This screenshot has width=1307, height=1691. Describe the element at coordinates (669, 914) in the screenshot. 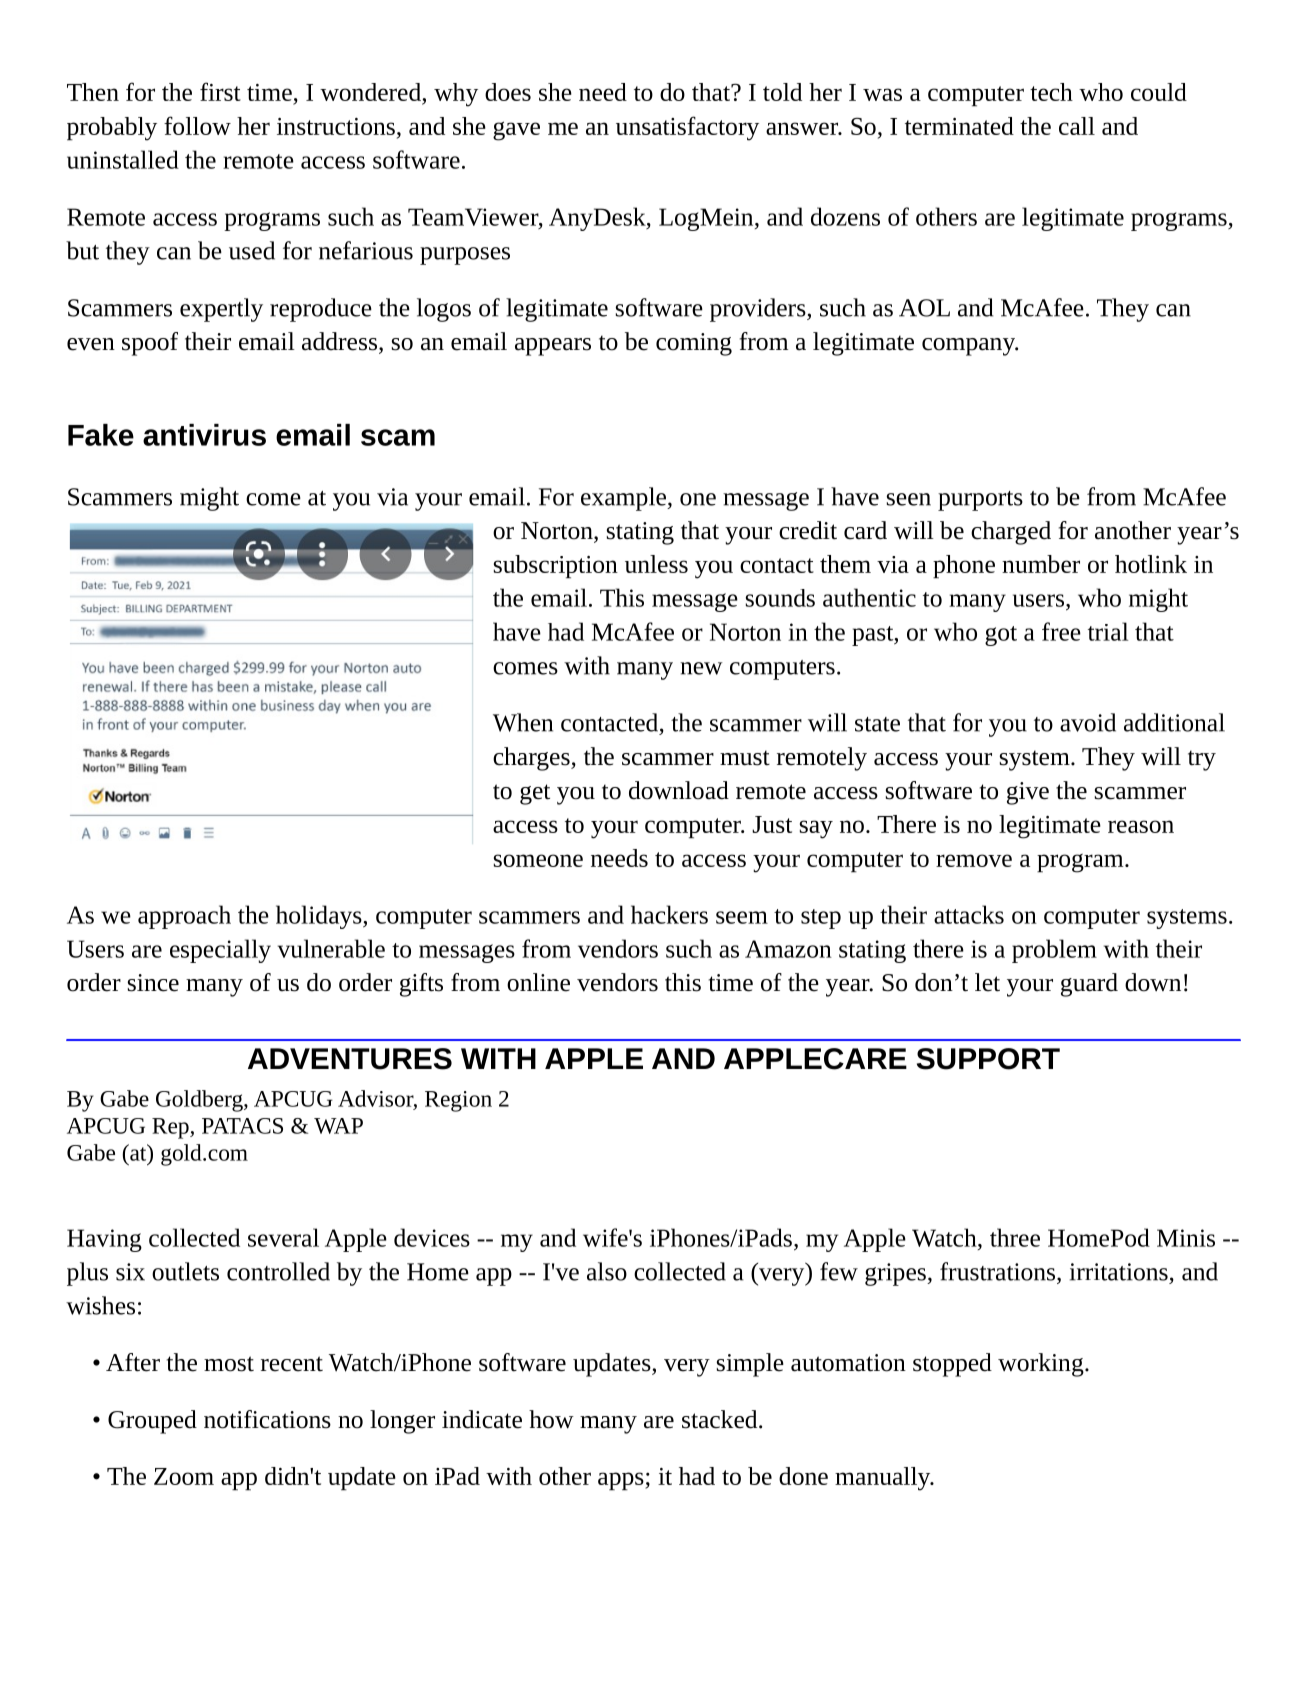

I see `hackers` at that location.
